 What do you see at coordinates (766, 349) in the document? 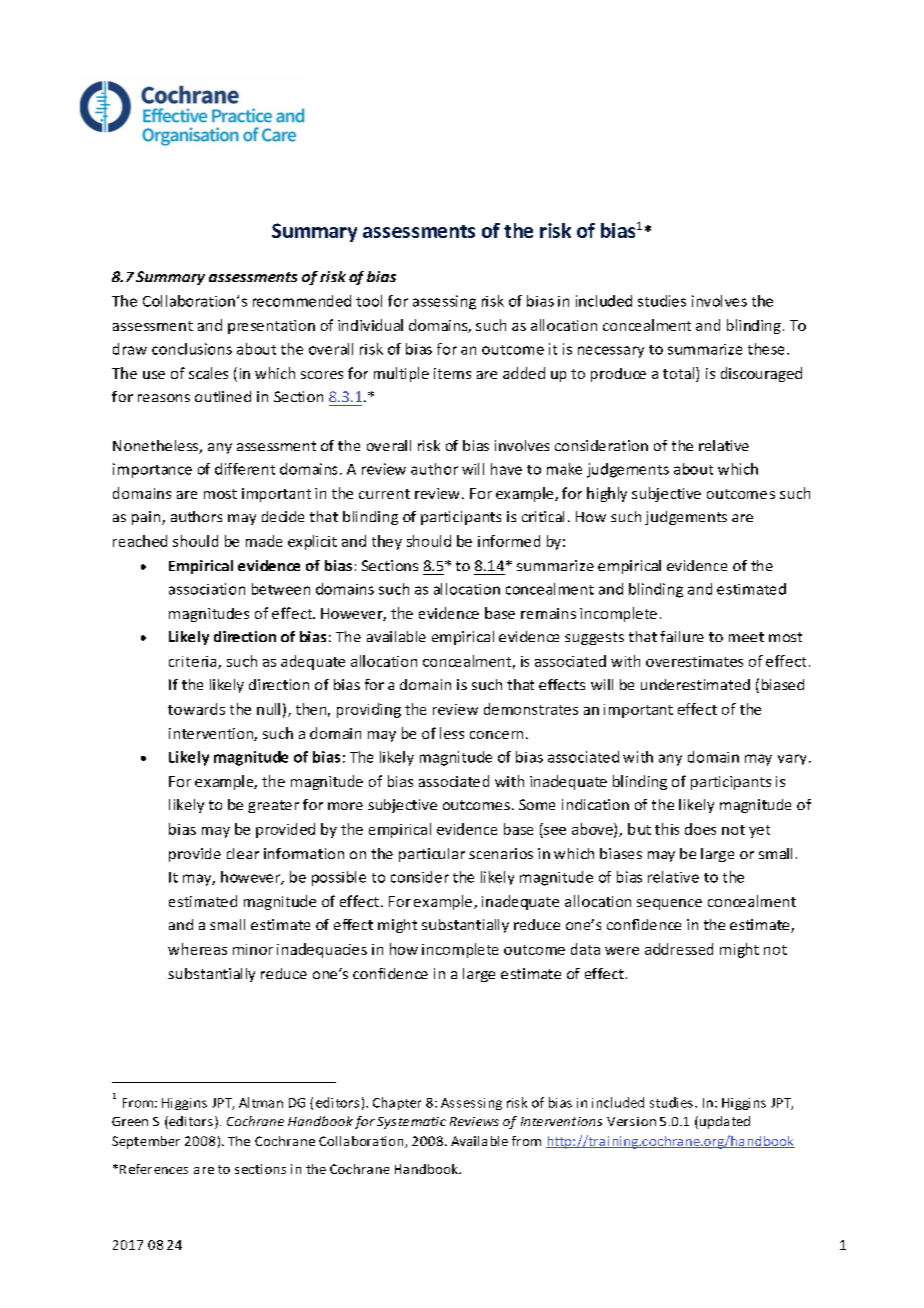
I see `these` at bounding box center [766, 349].
